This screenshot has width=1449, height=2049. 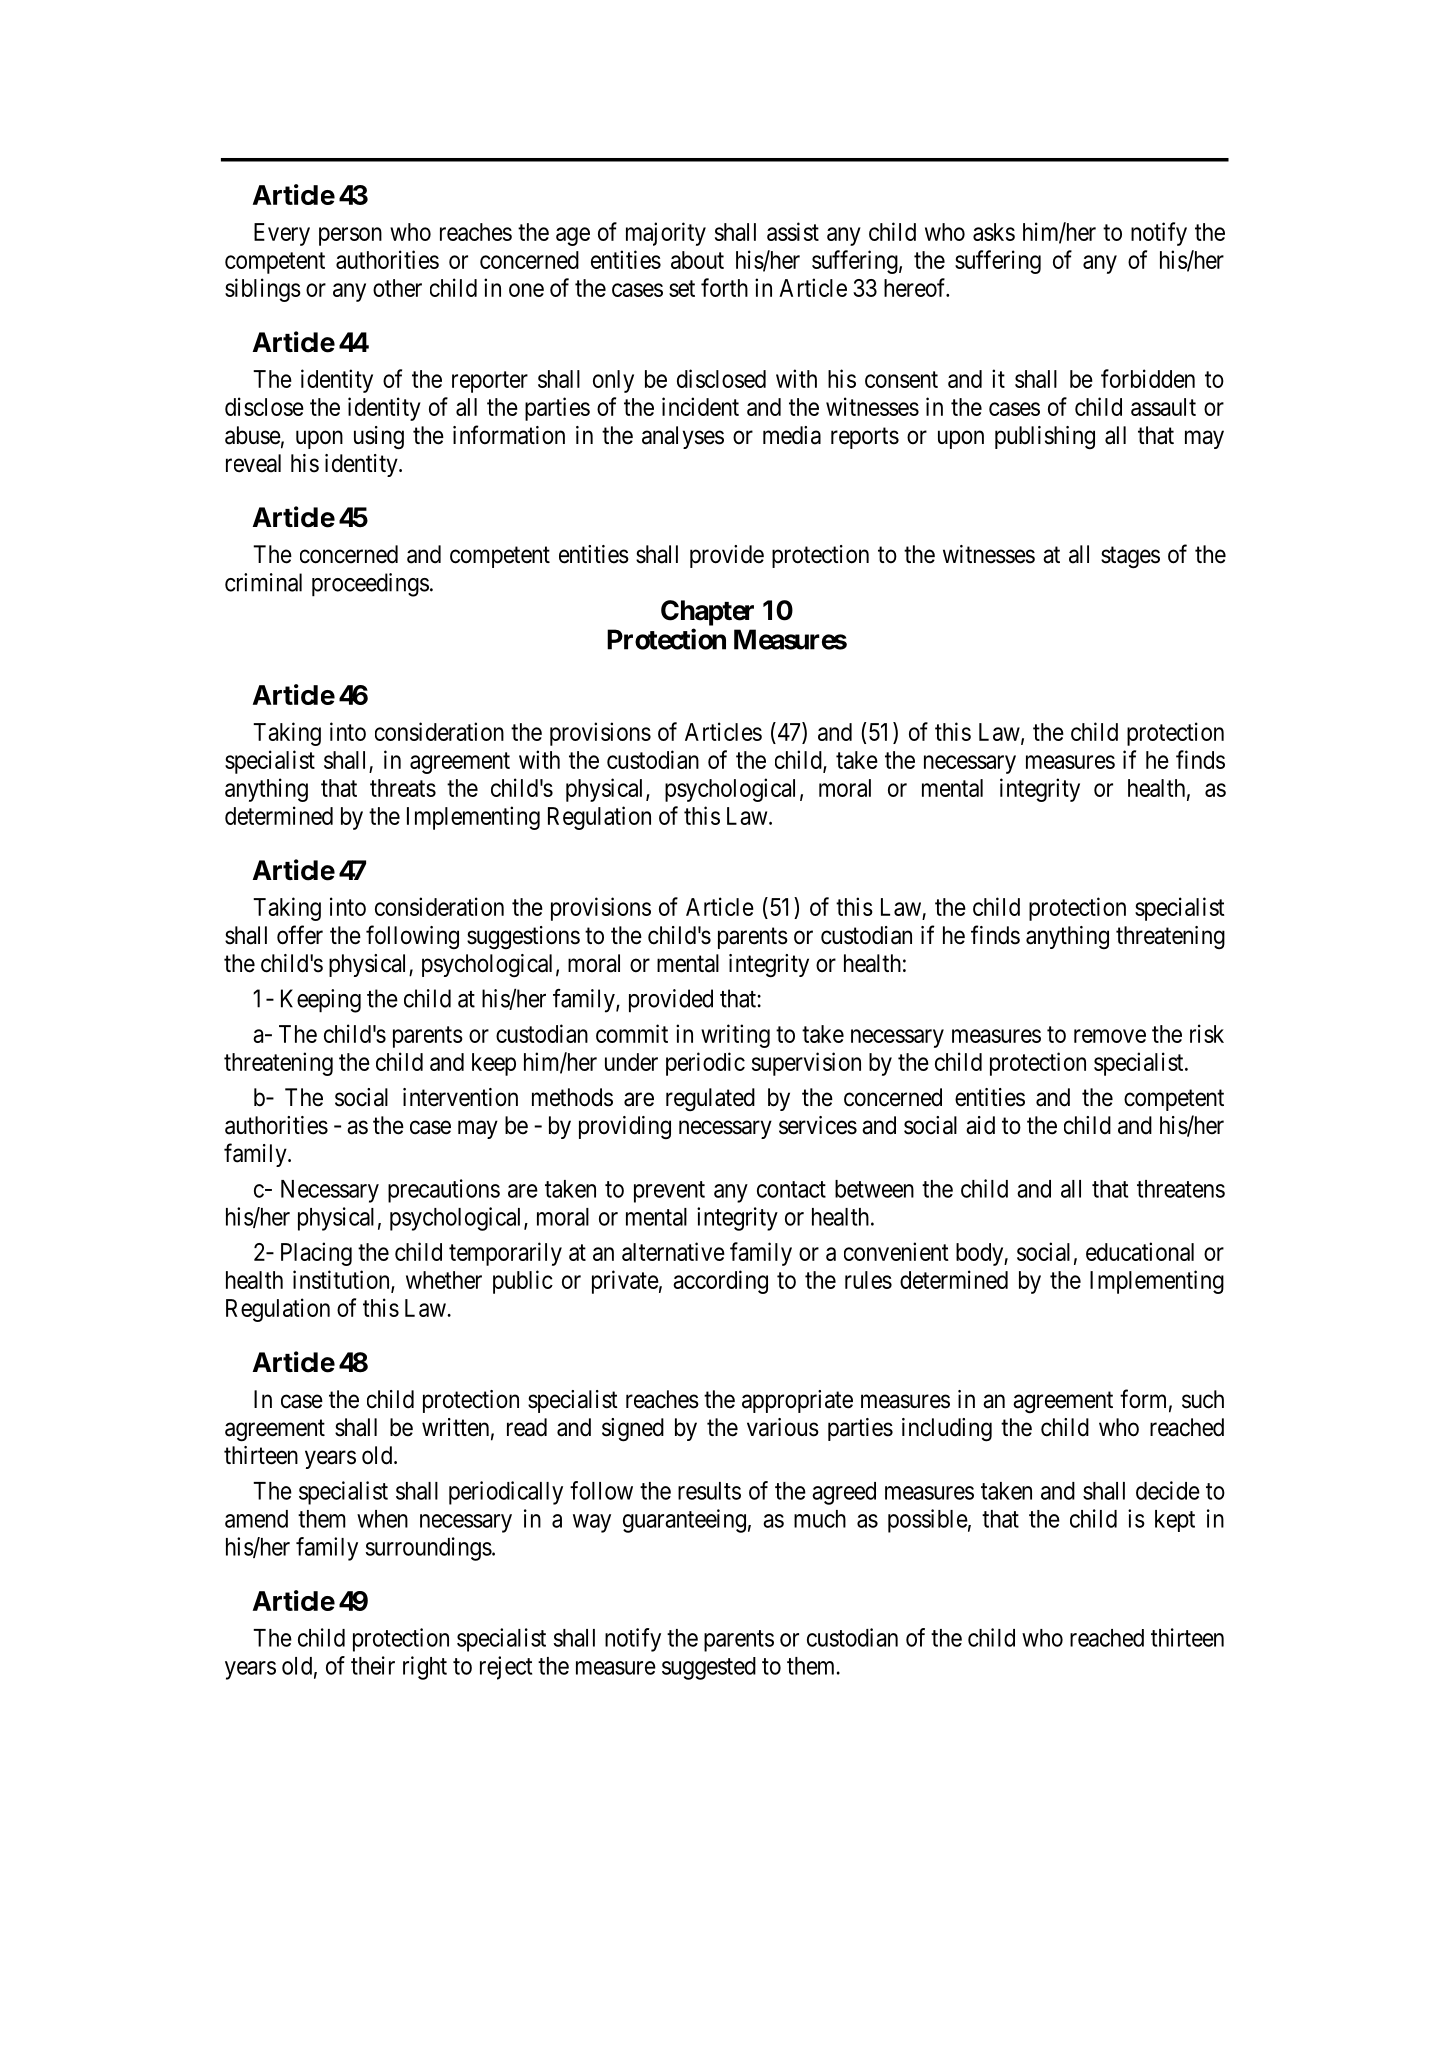 What do you see at coordinates (709, 1668) in the screenshot?
I see `suggested` at bounding box center [709, 1668].
